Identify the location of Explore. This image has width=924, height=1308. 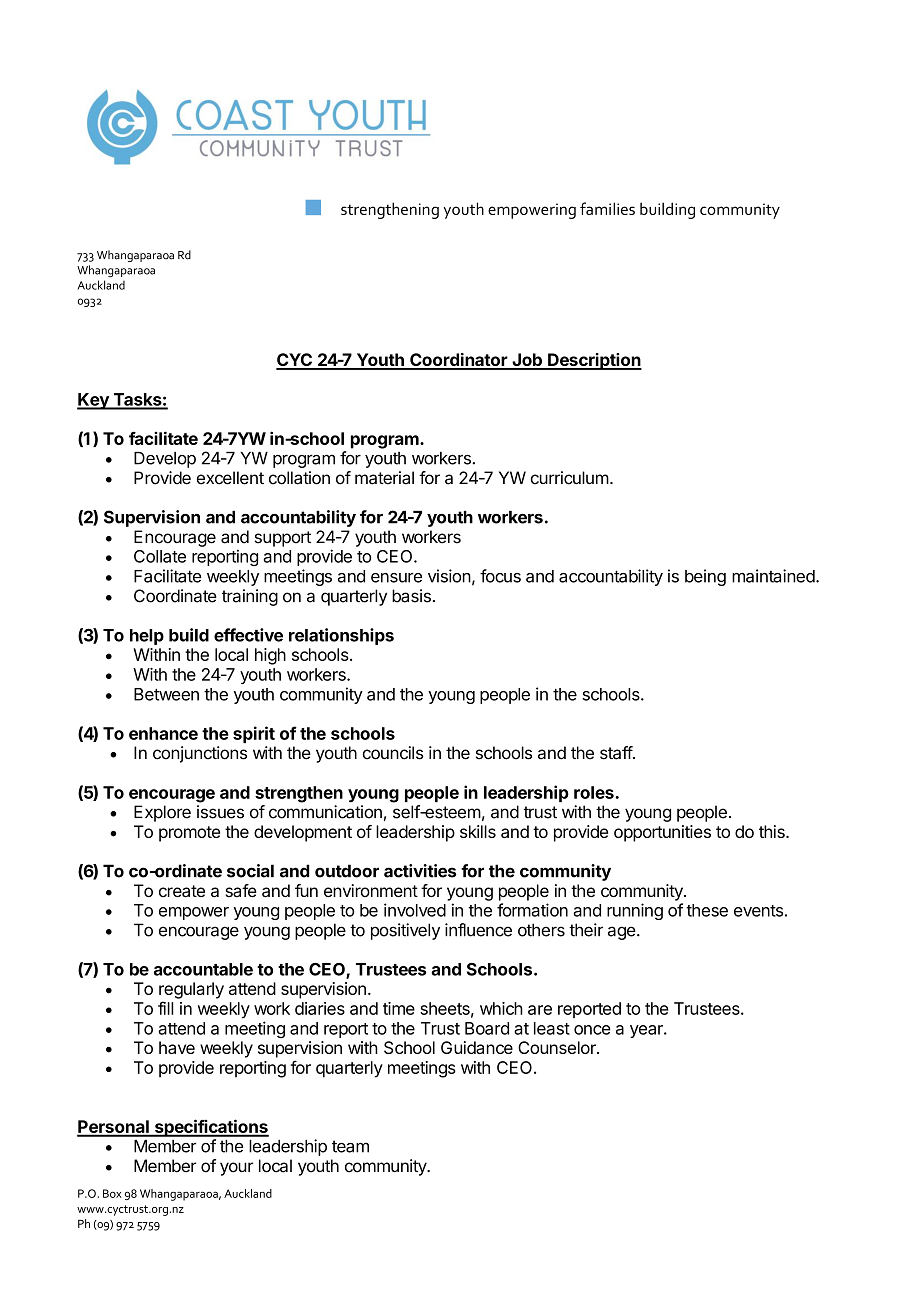
(162, 813).
